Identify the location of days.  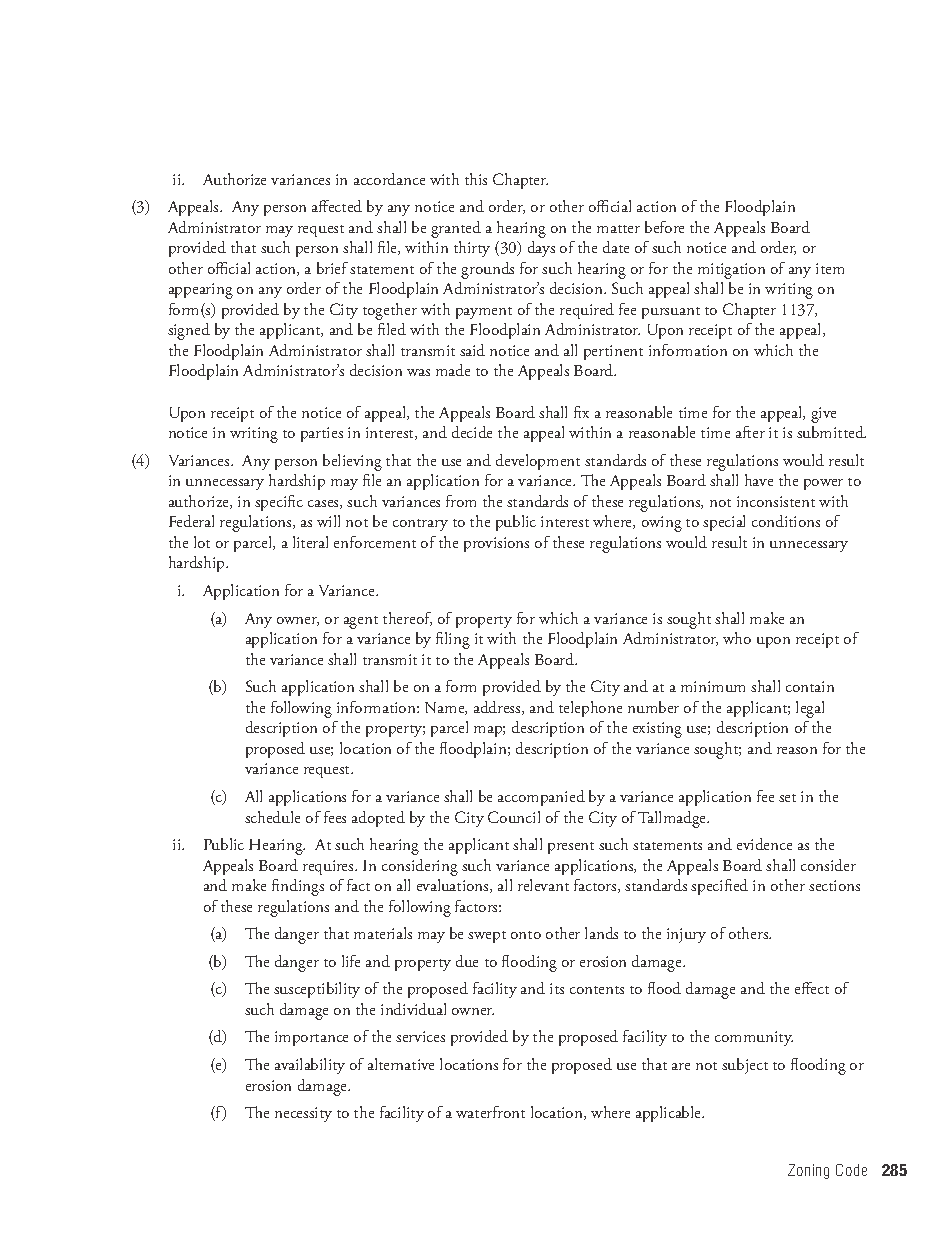
(541, 249).
